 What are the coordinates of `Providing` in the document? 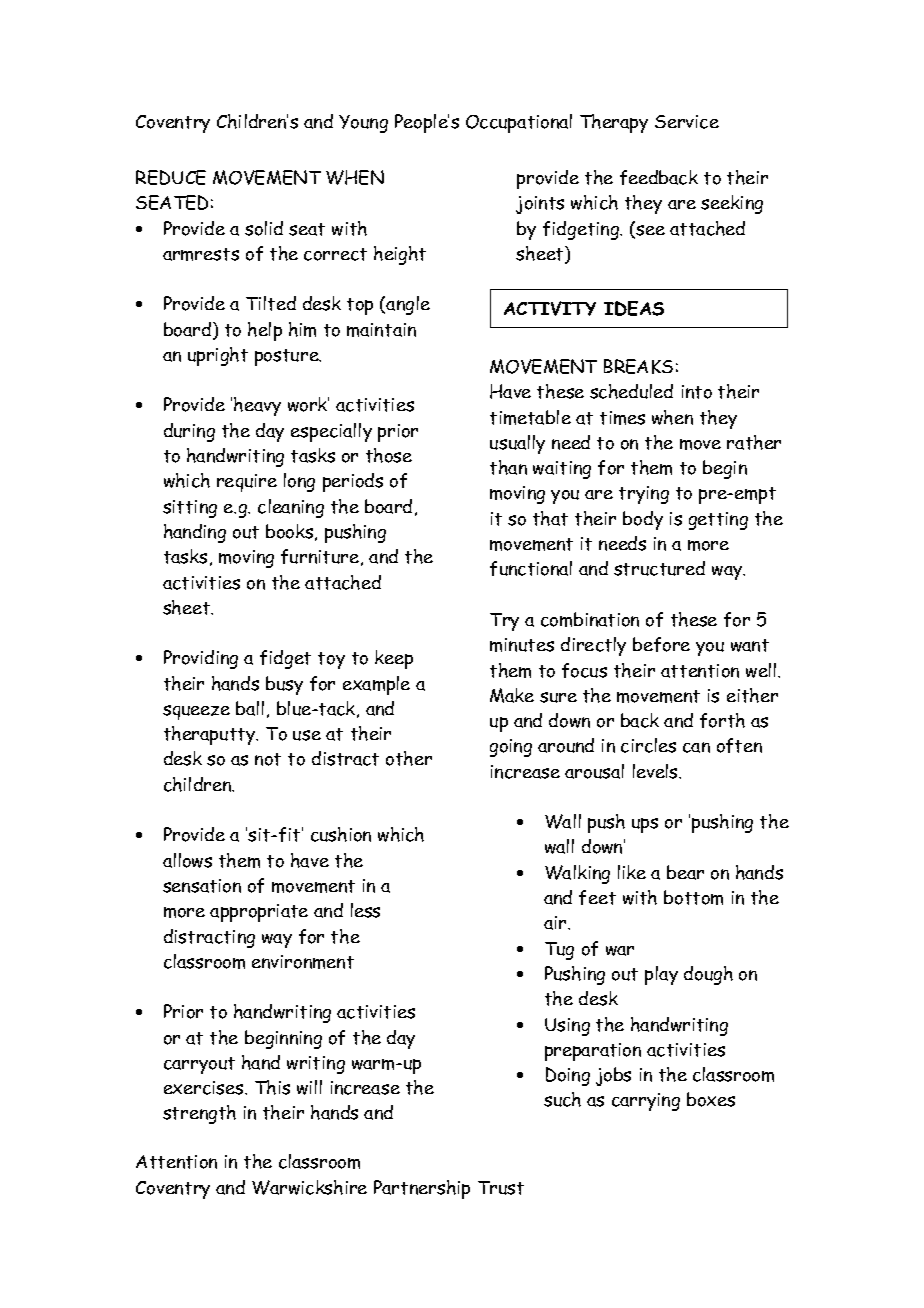 It's located at (201, 659).
